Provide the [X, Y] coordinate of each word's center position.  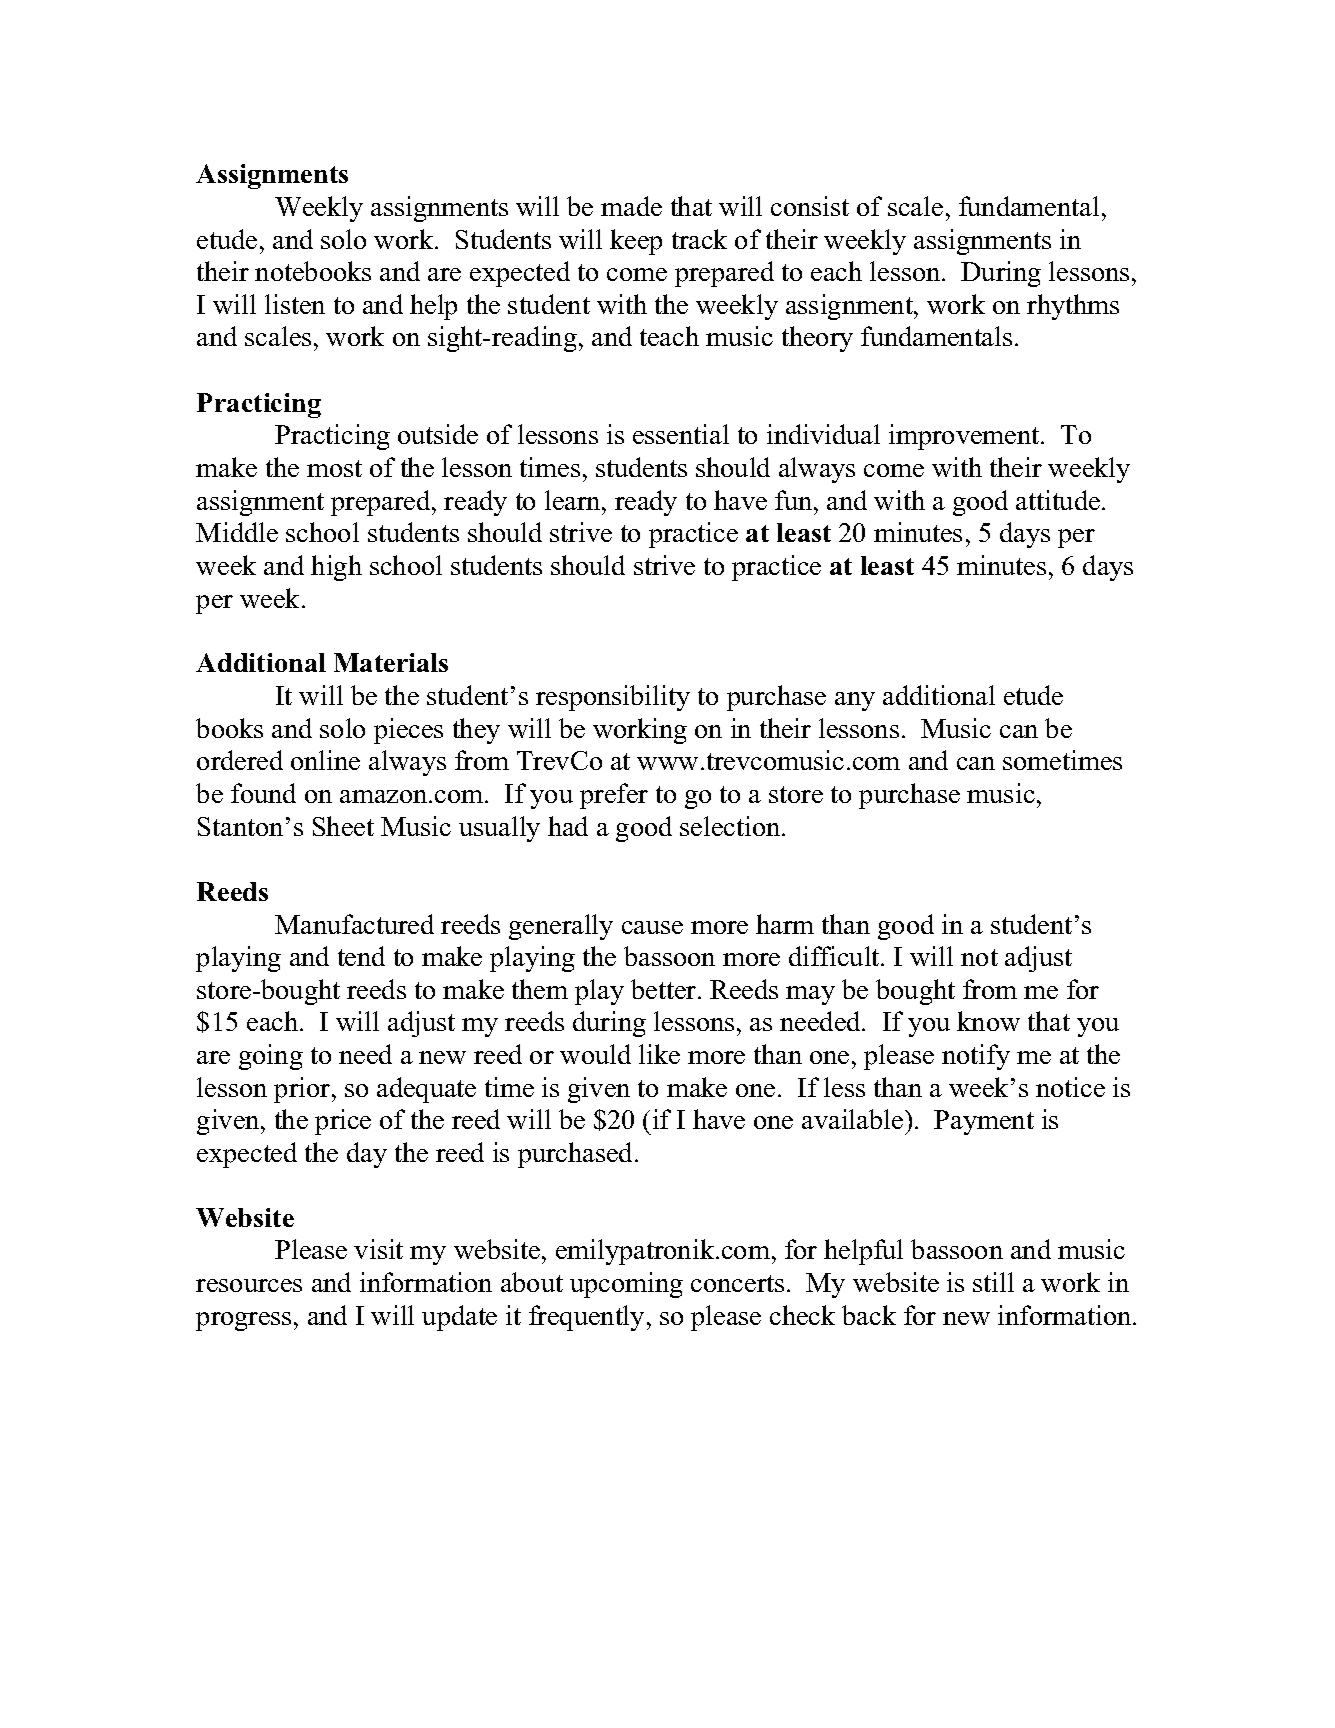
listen [295, 304]
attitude [1059, 500]
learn [574, 500]
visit [378, 1249]
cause [652, 927]
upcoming [626, 1285]
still [993, 1282]
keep [636, 242]
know [988, 1021]
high [336, 568]
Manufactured [354, 924]
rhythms [1073, 307]
